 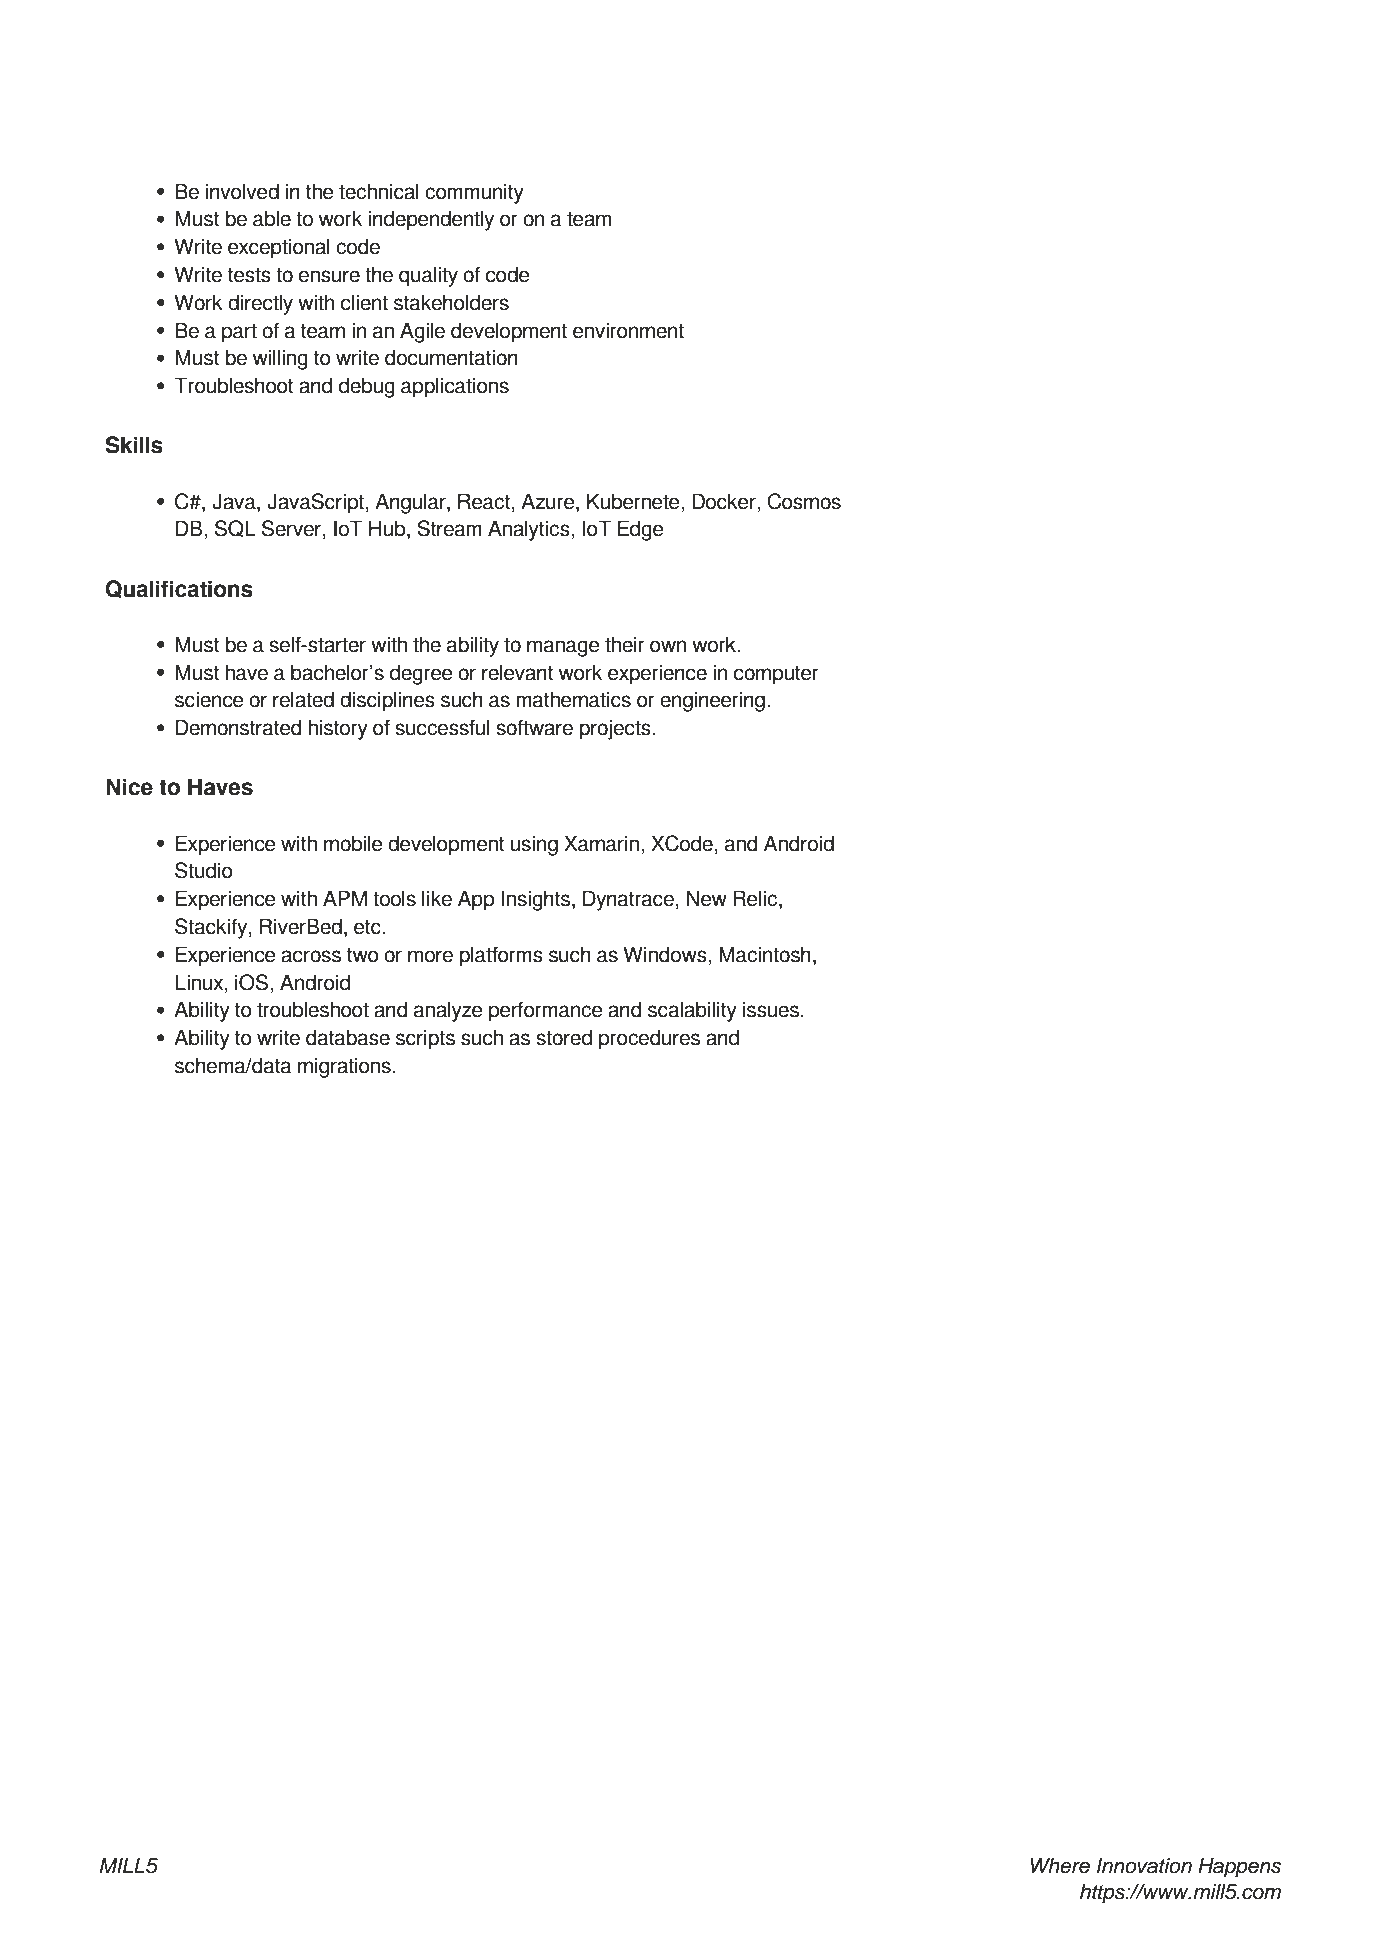 What do you see at coordinates (771, 1009) in the page?
I see `issues` at bounding box center [771, 1009].
